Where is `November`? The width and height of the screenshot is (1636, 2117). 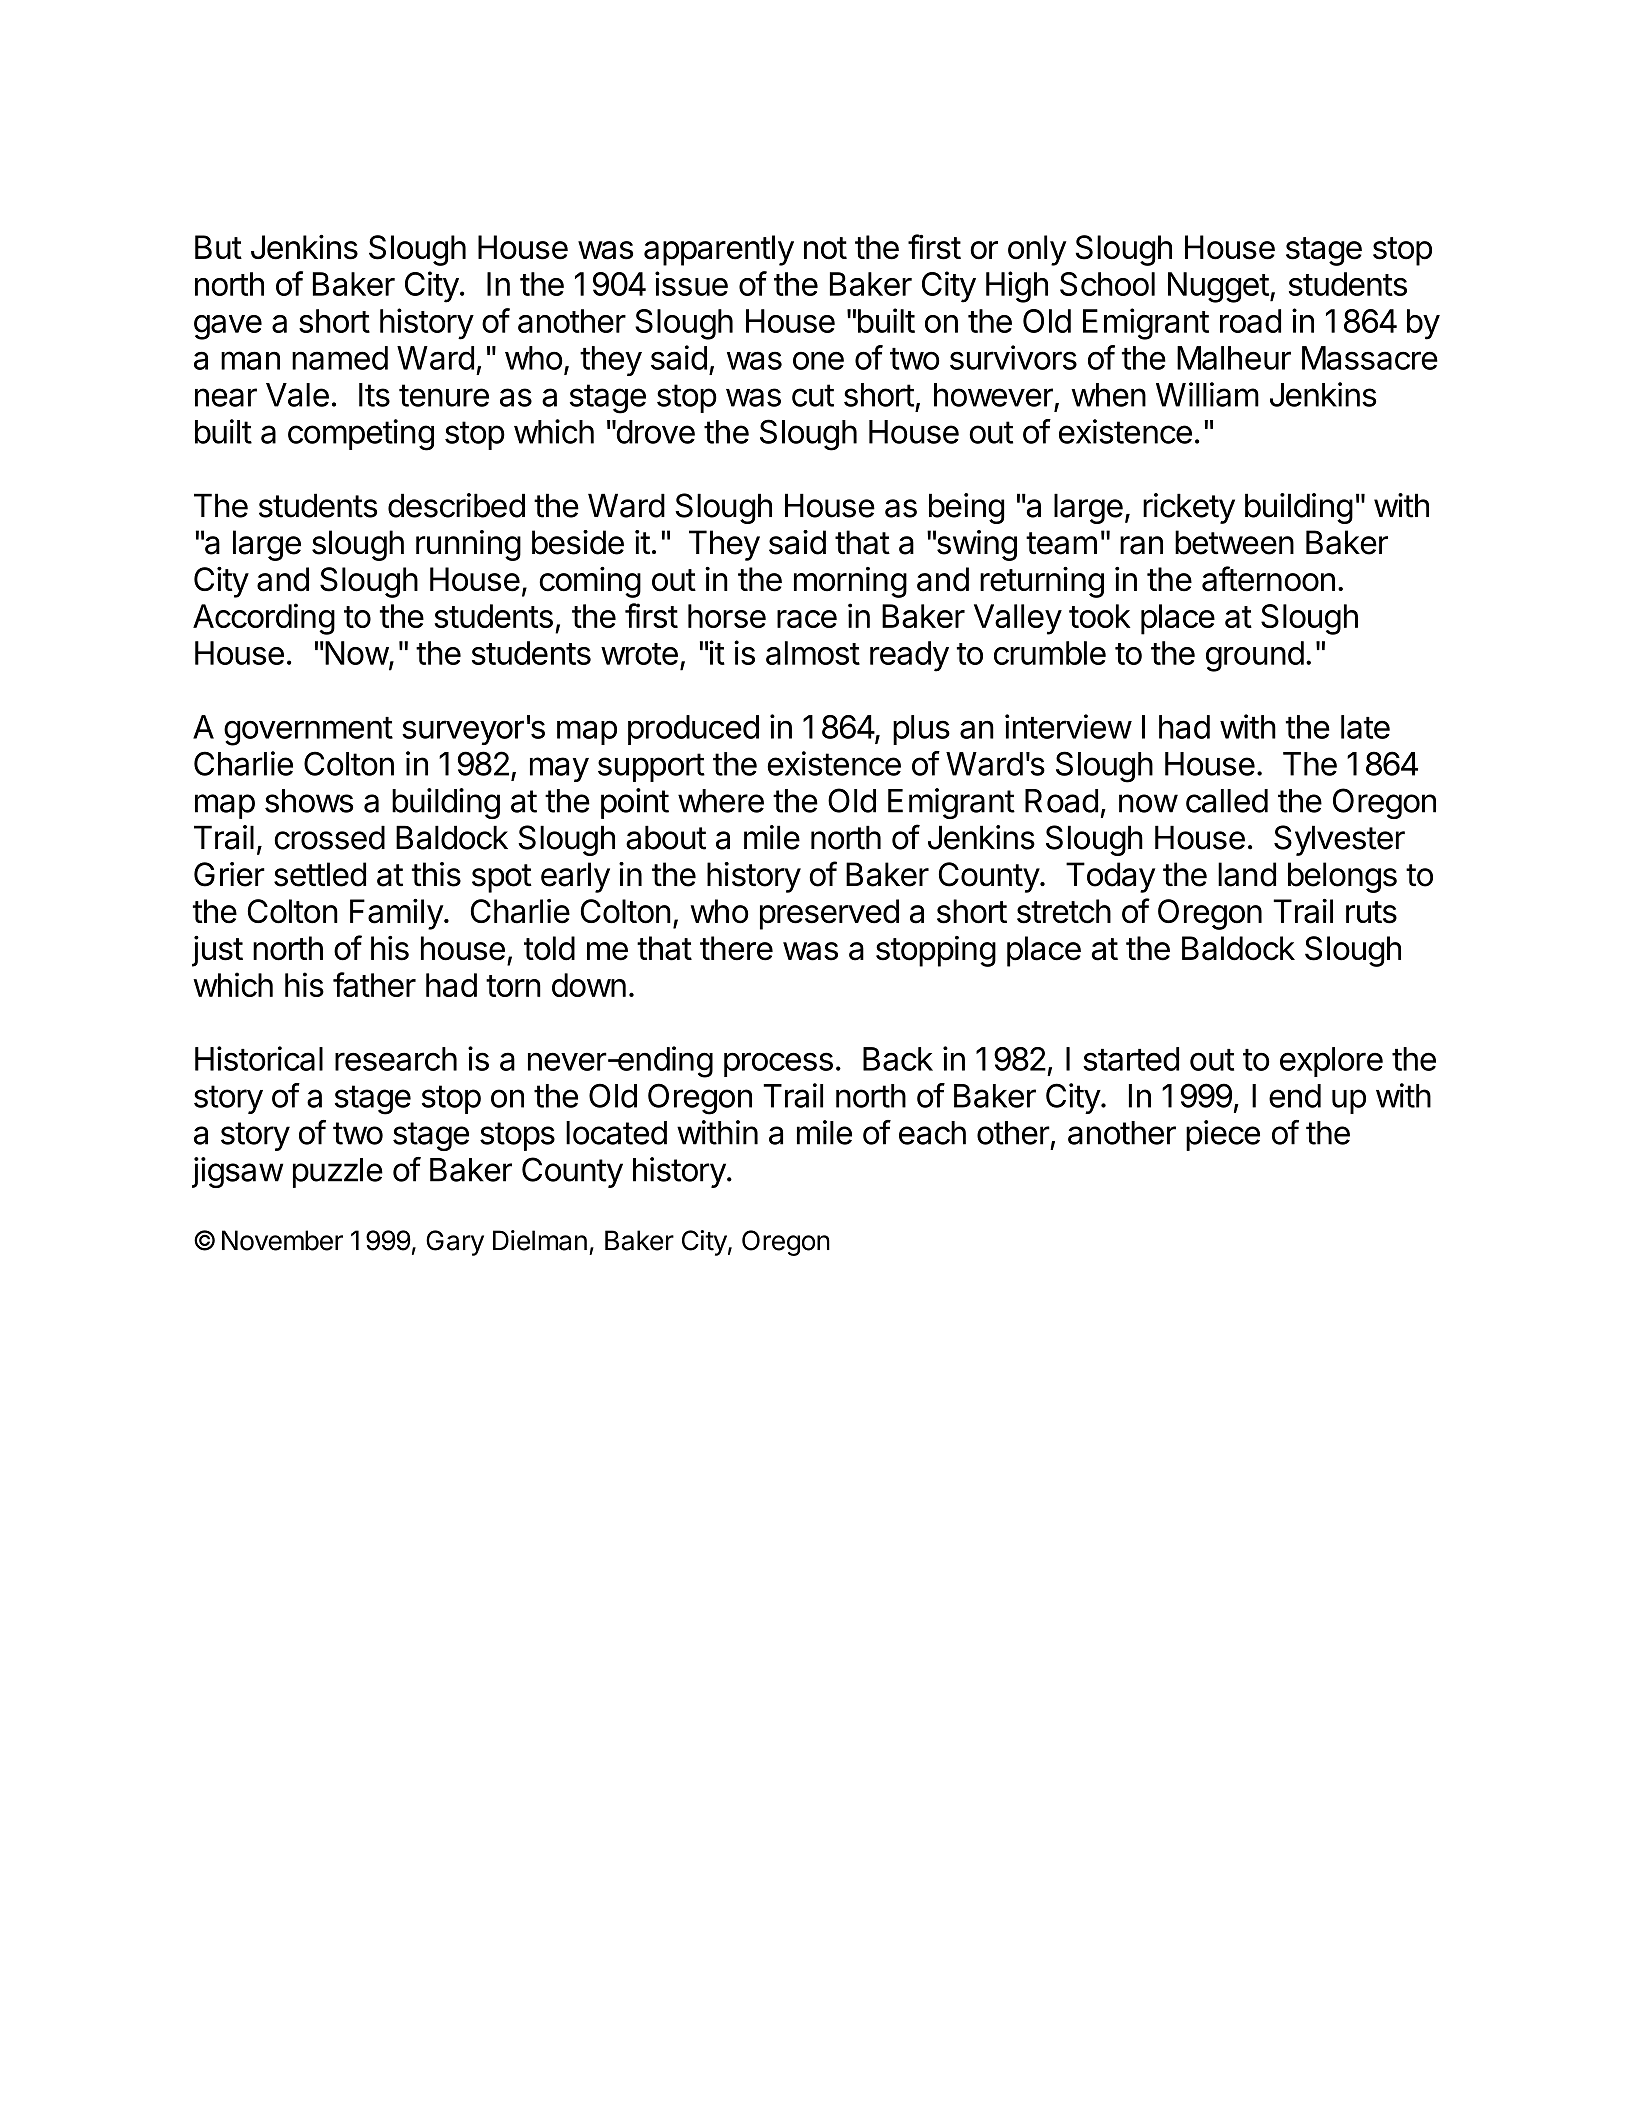
November is located at coordinates (282, 1240).
